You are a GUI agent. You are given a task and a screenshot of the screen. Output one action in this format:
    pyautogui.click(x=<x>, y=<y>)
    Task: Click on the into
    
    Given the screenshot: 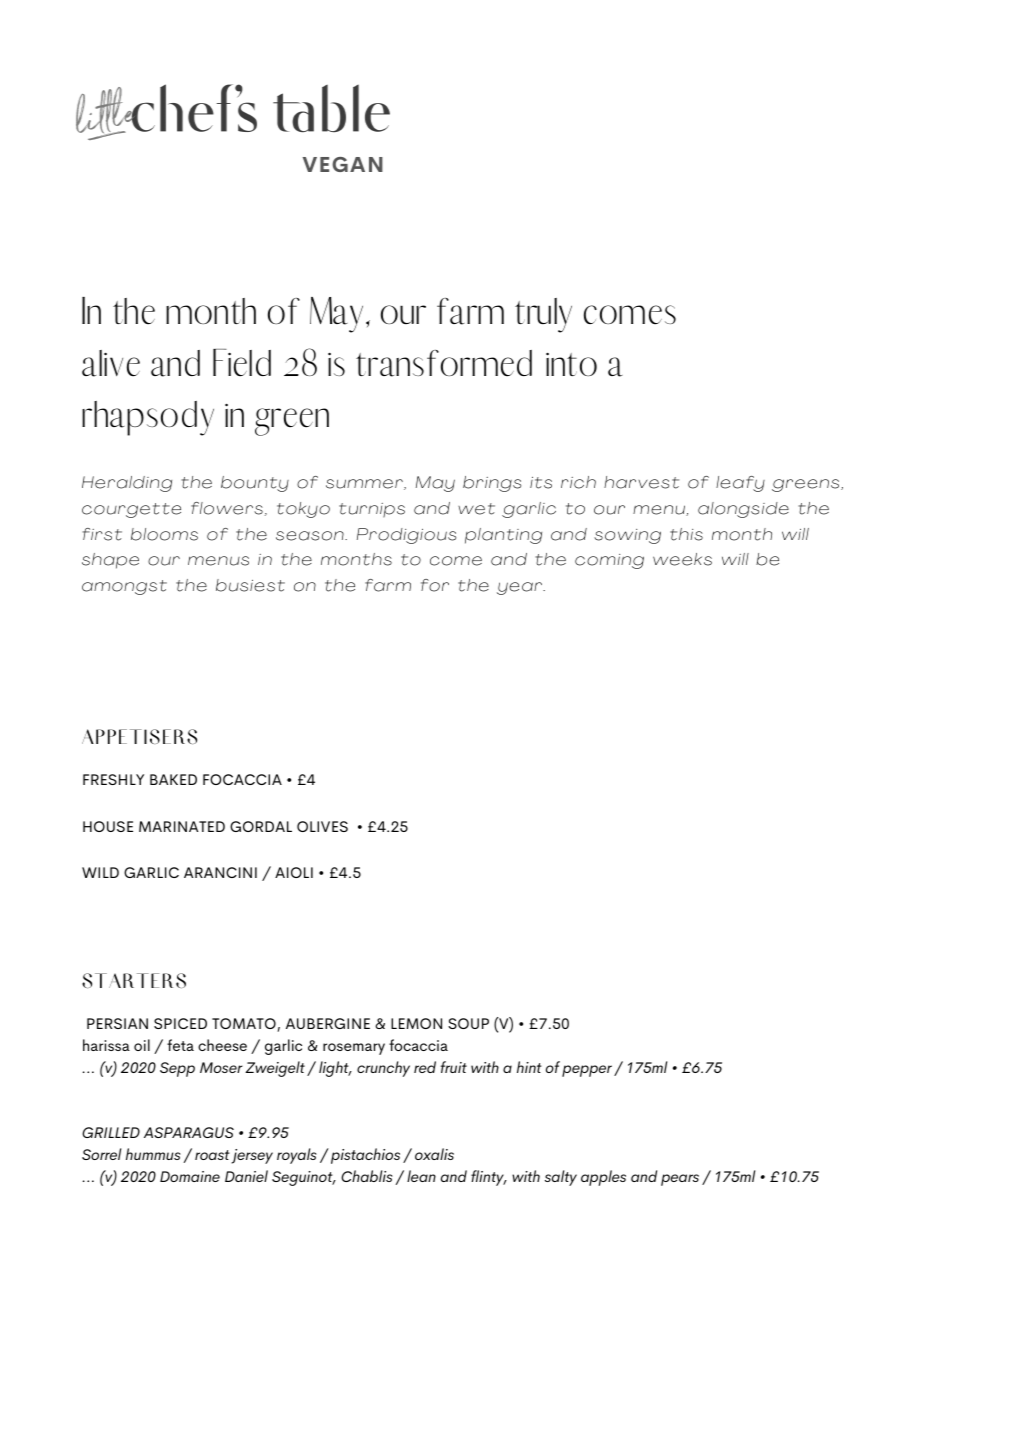 What is the action you would take?
    pyautogui.click(x=571, y=364)
